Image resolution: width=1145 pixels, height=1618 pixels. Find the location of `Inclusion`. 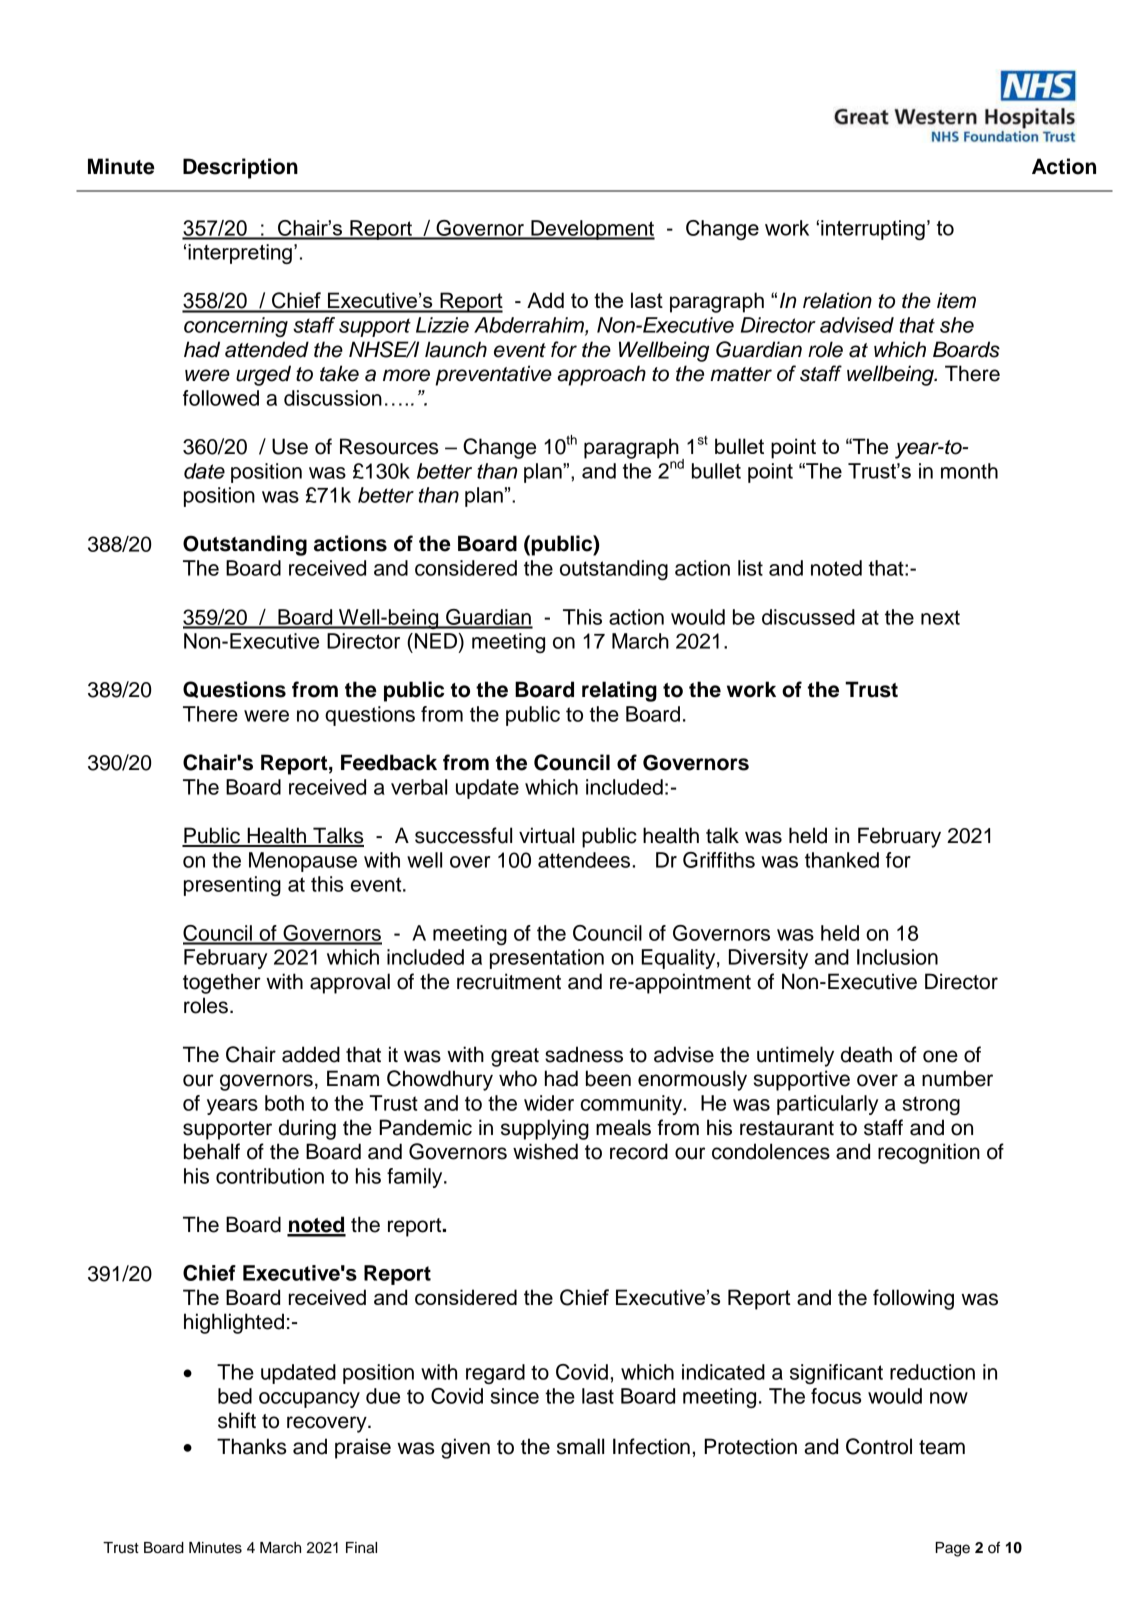

Inclusion is located at coordinates (897, 957).
